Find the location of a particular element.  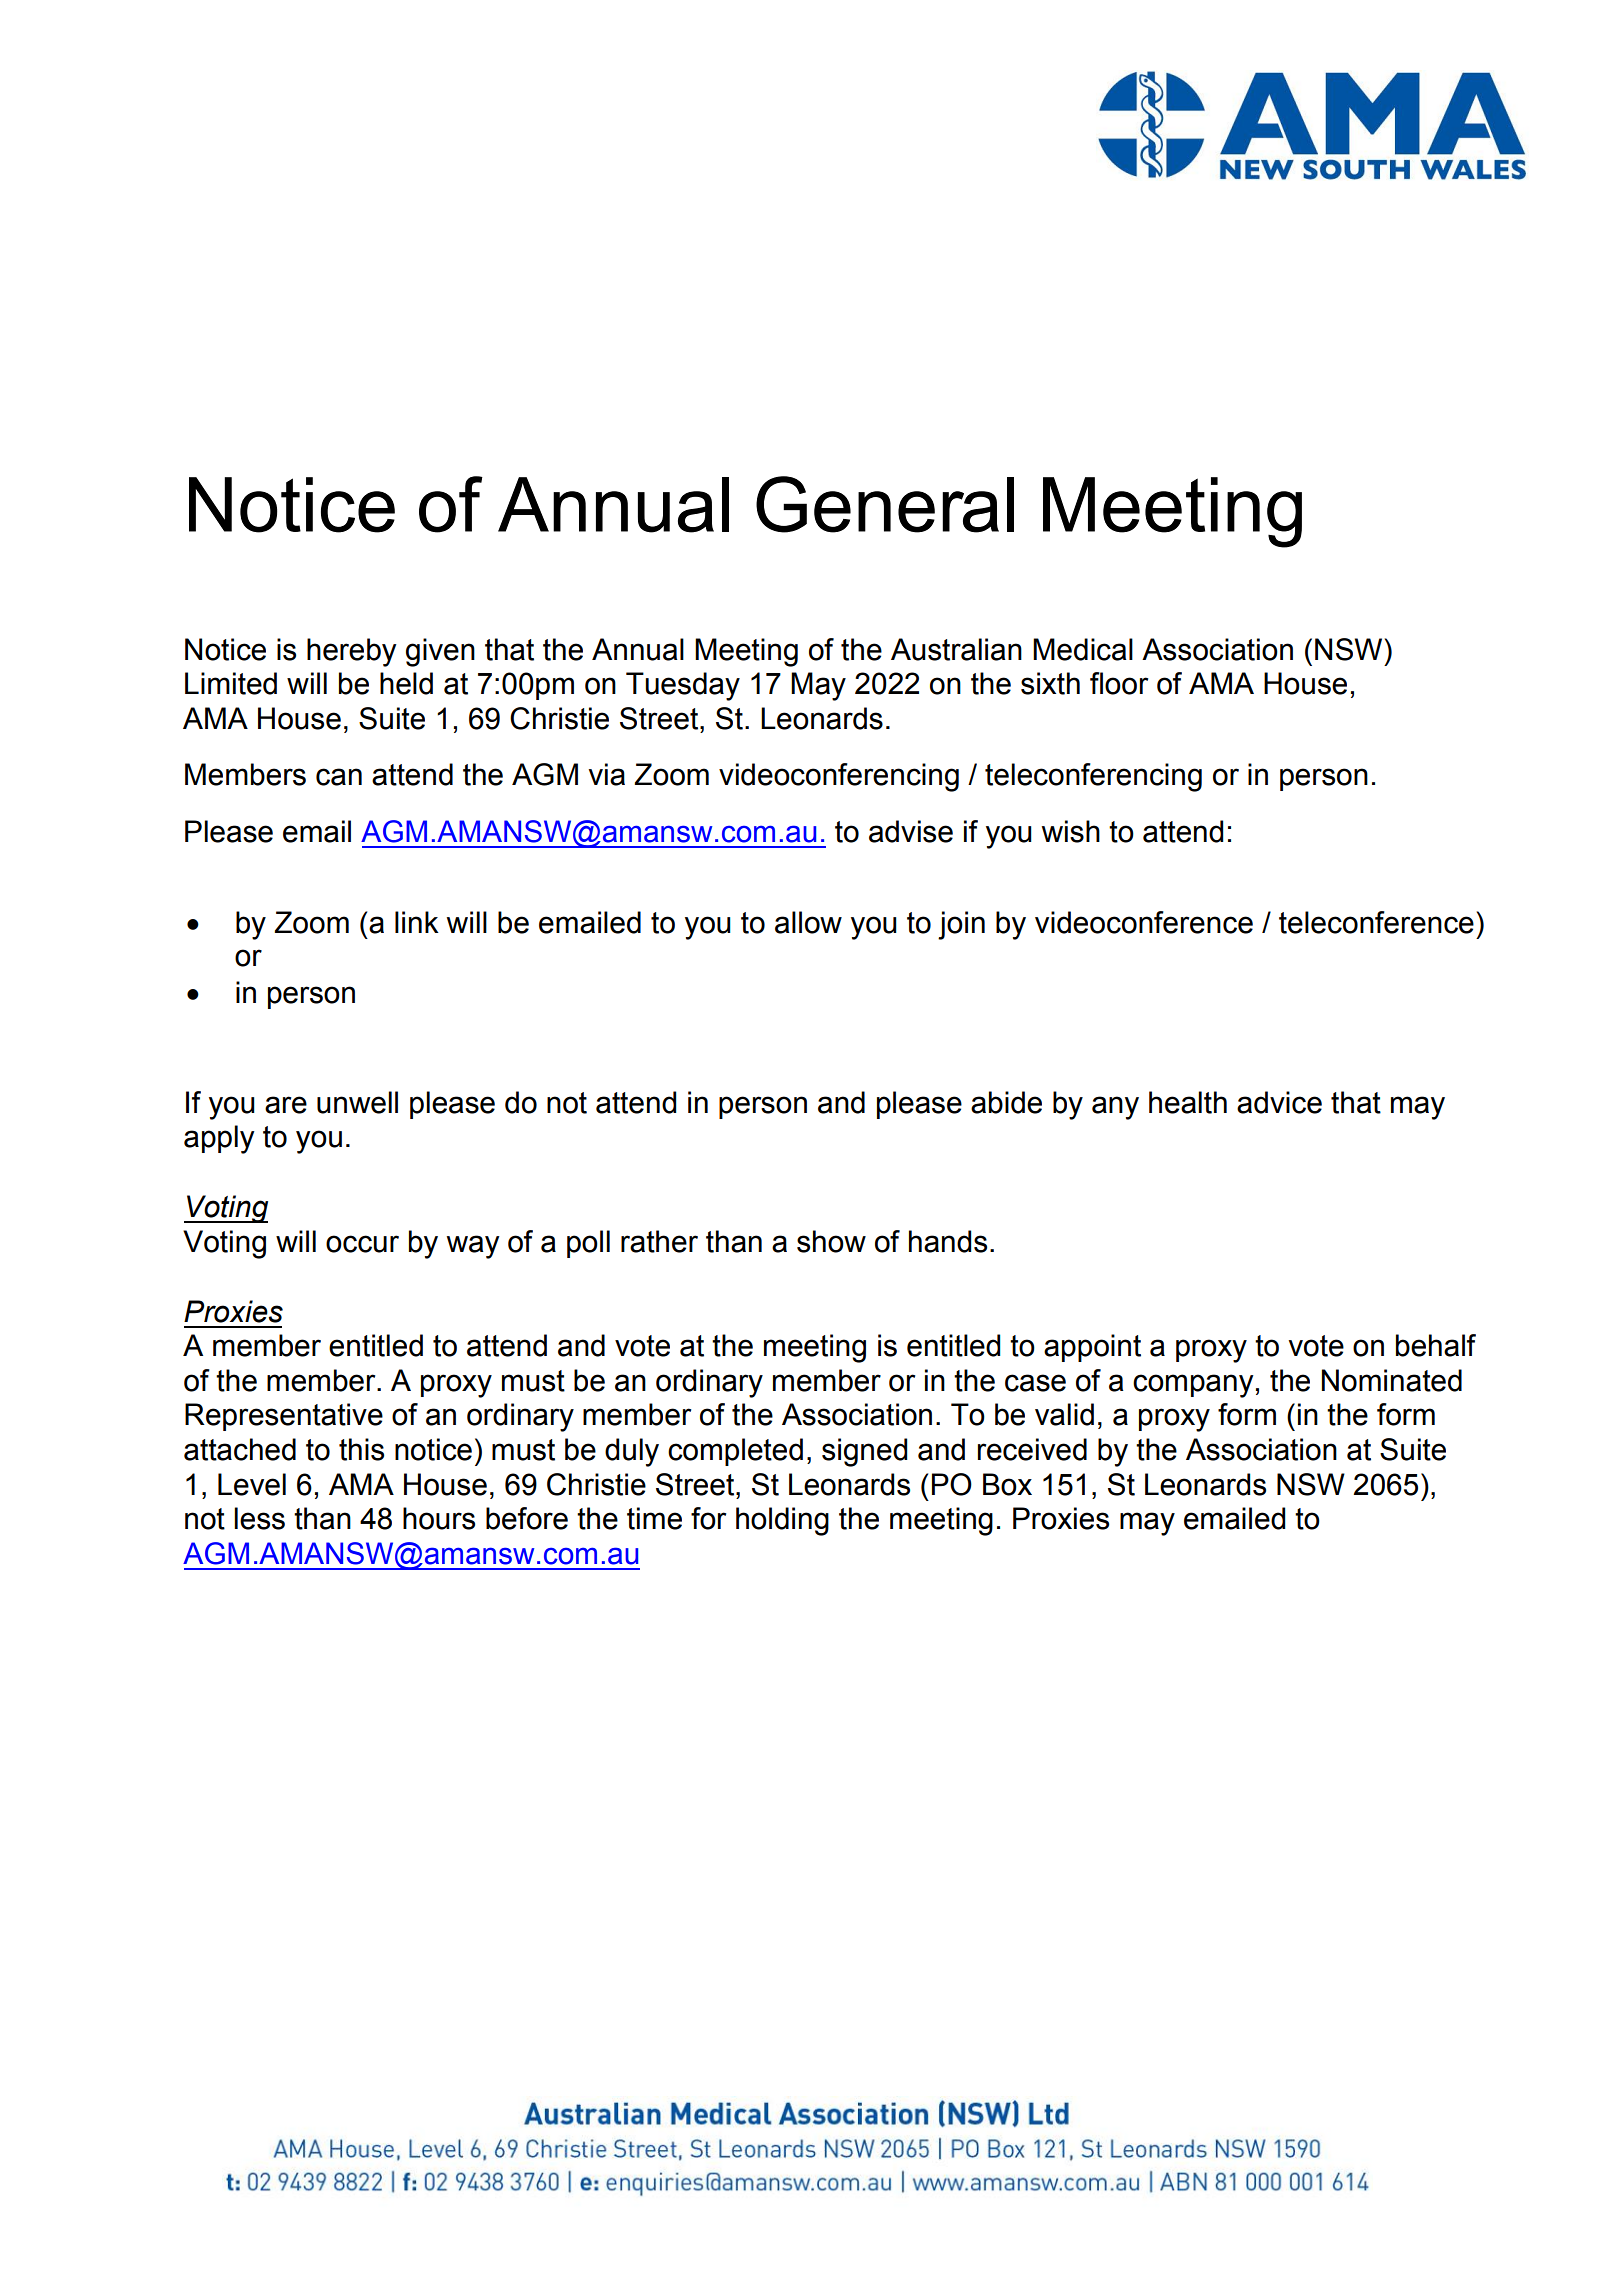

holding is located at coordinates (782, 1521).
